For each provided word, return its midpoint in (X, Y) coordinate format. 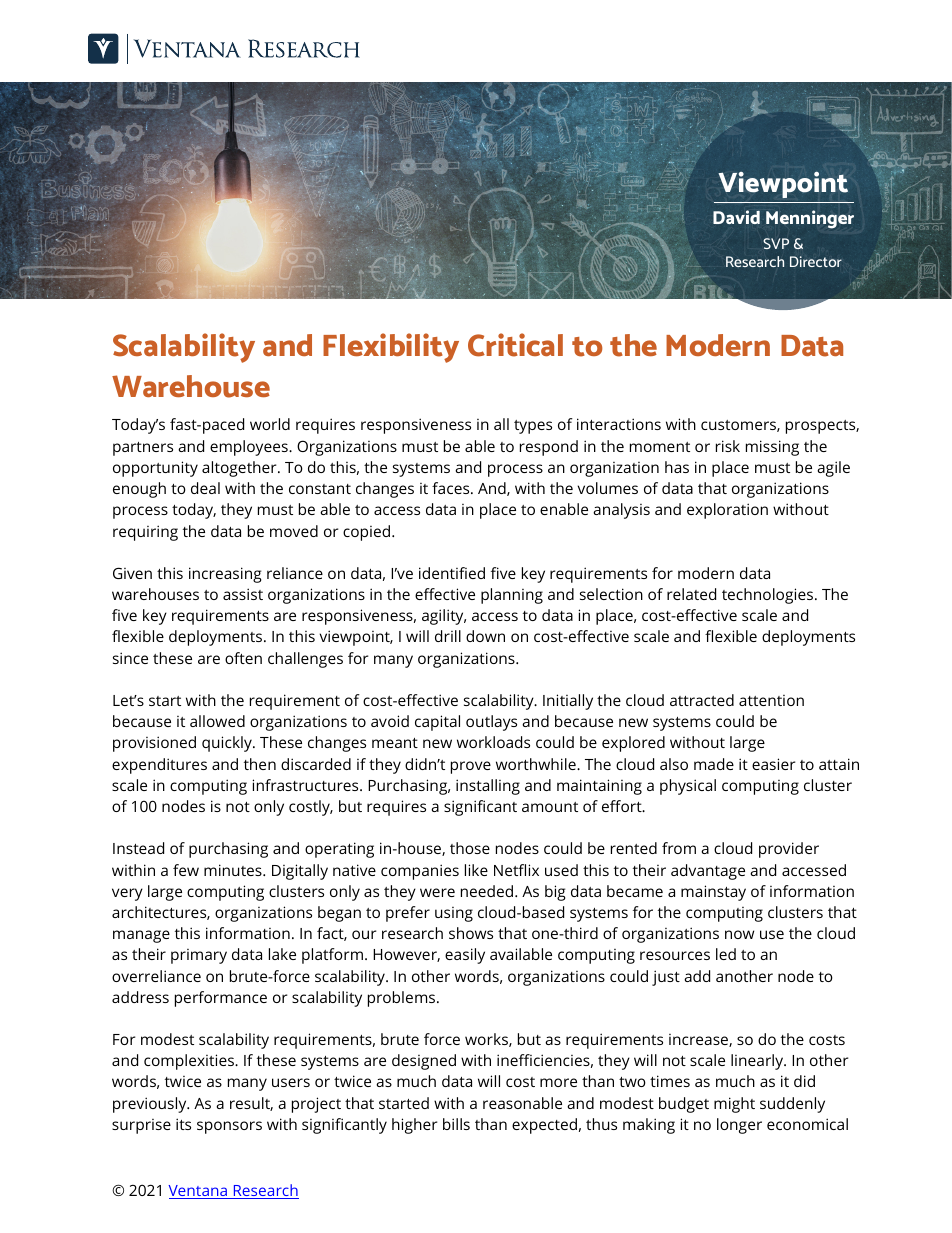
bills (456, 1124)
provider (789, 850)
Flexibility (391, 348)
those (470, 848)
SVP (776, 243)
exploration (727, 511)
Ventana (199, 1192)
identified (452, 573)
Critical (515, 345)
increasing (225, 575)
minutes (234, 870)
